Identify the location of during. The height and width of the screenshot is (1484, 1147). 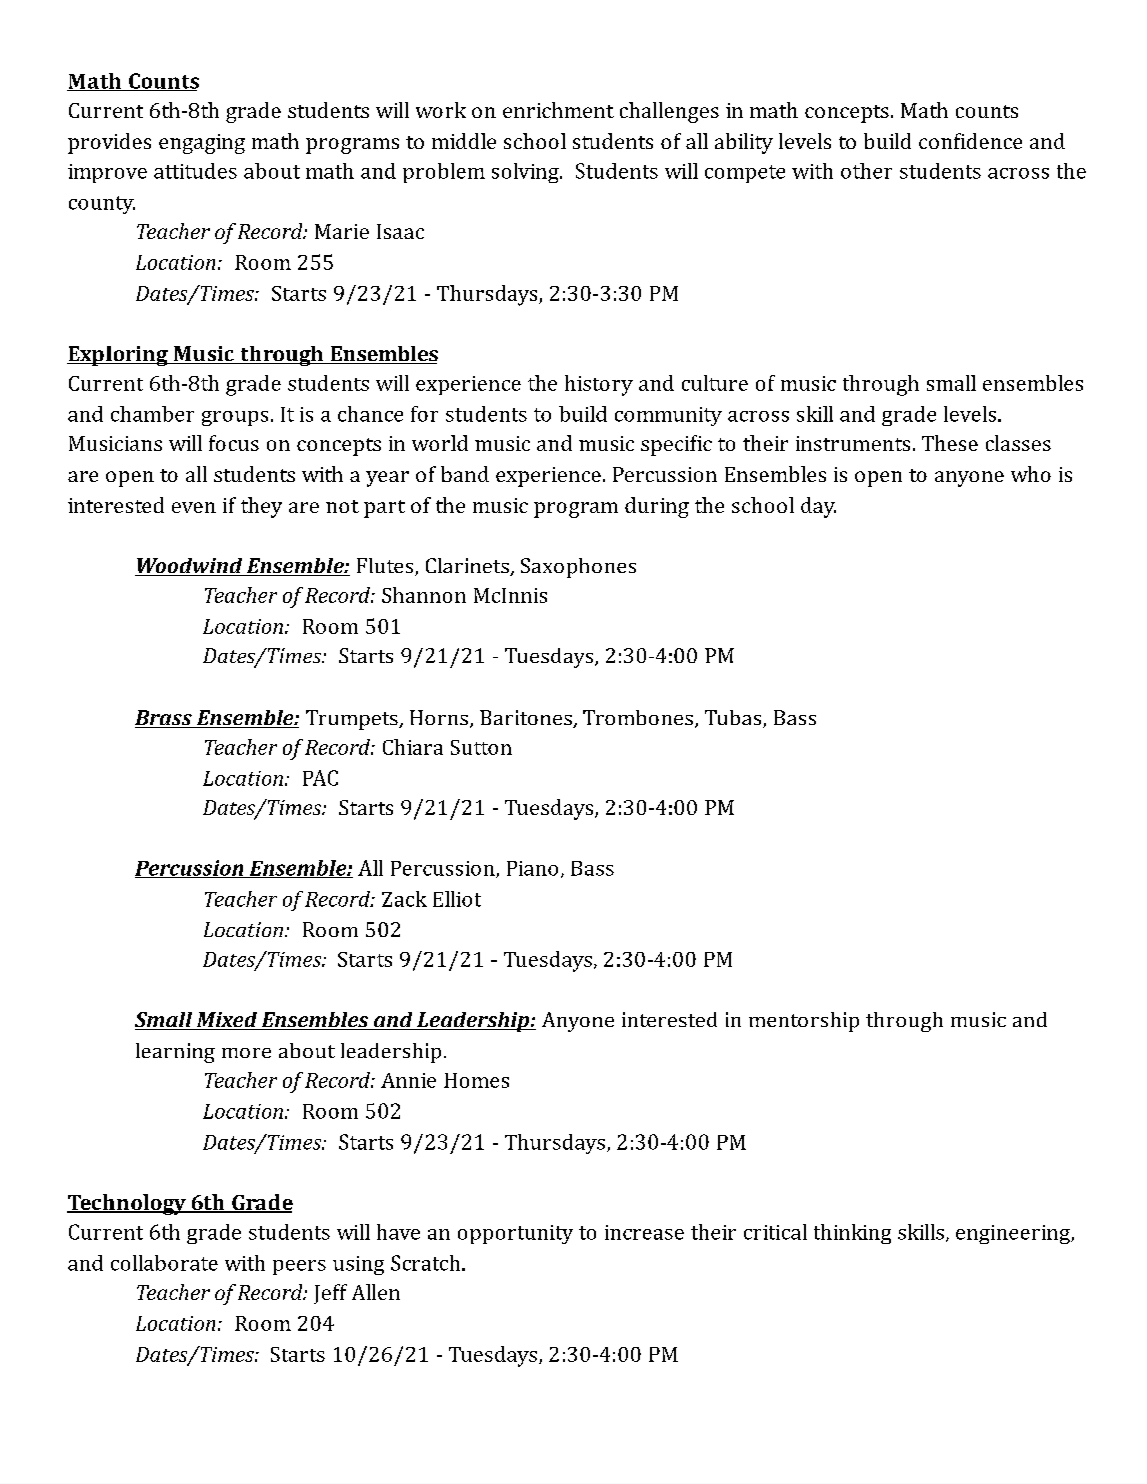
(657, 507).
